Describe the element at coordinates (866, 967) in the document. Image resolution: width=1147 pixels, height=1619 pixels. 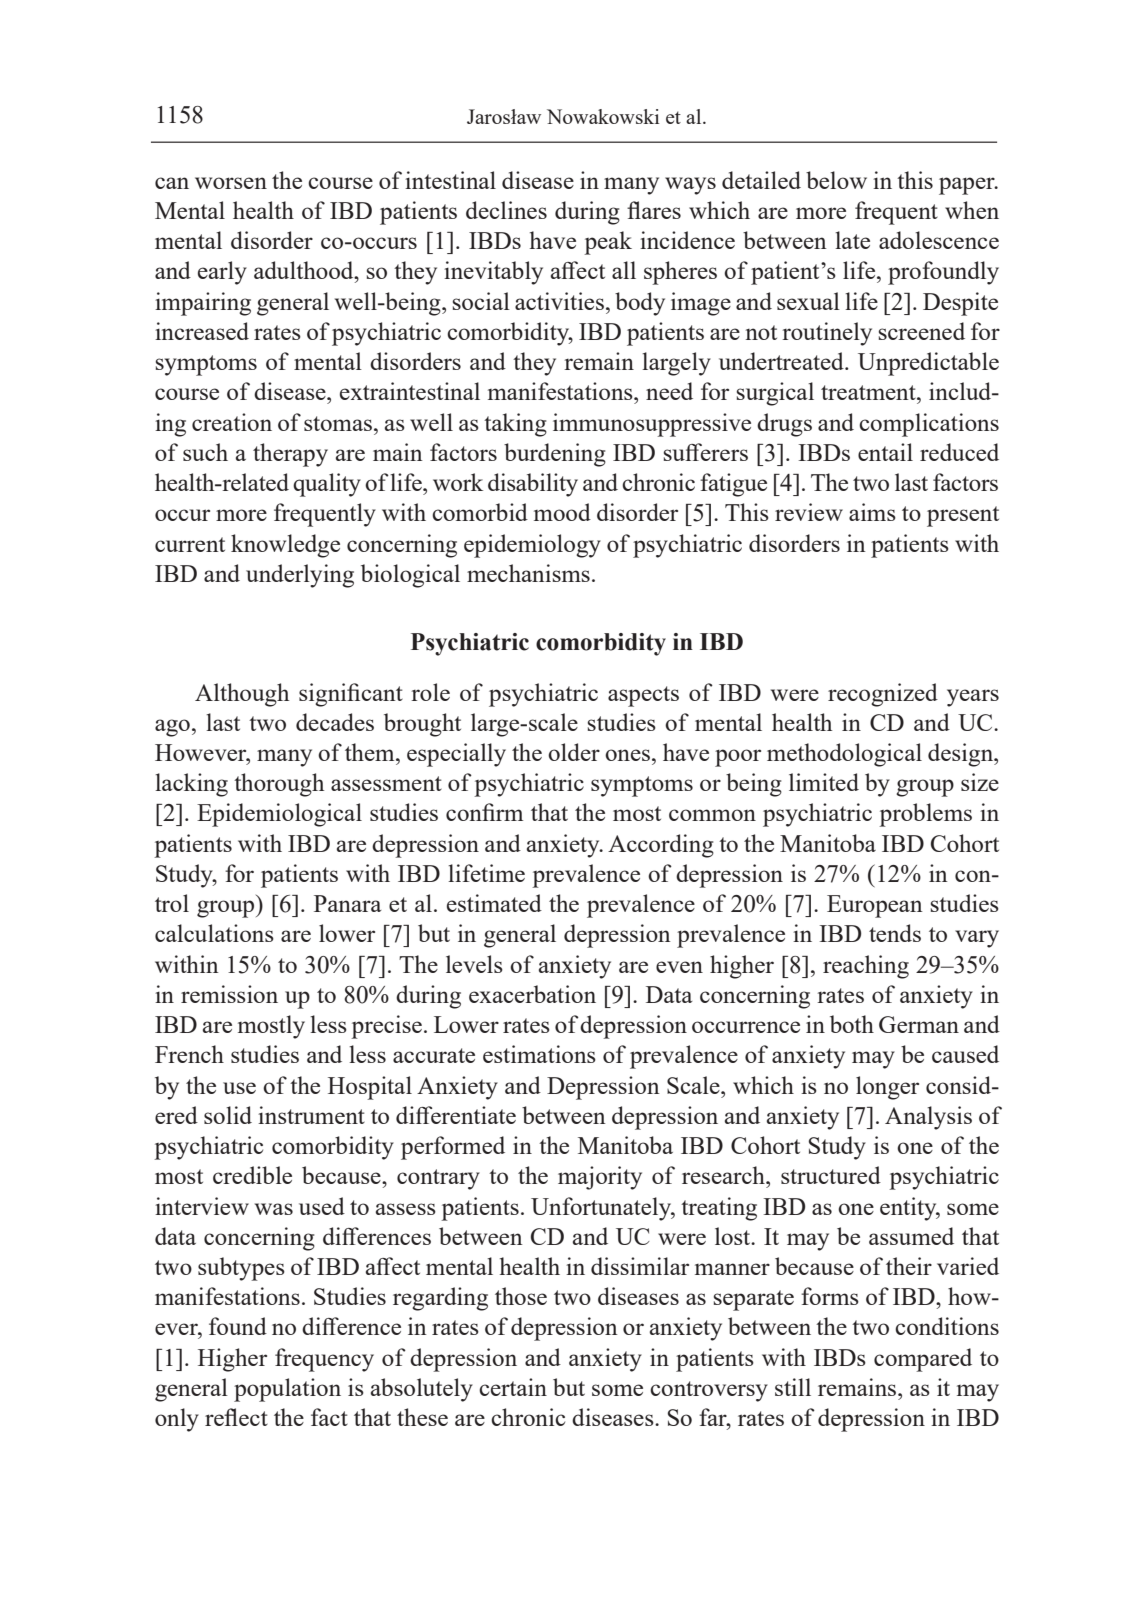
I see `reaching` at that location.
